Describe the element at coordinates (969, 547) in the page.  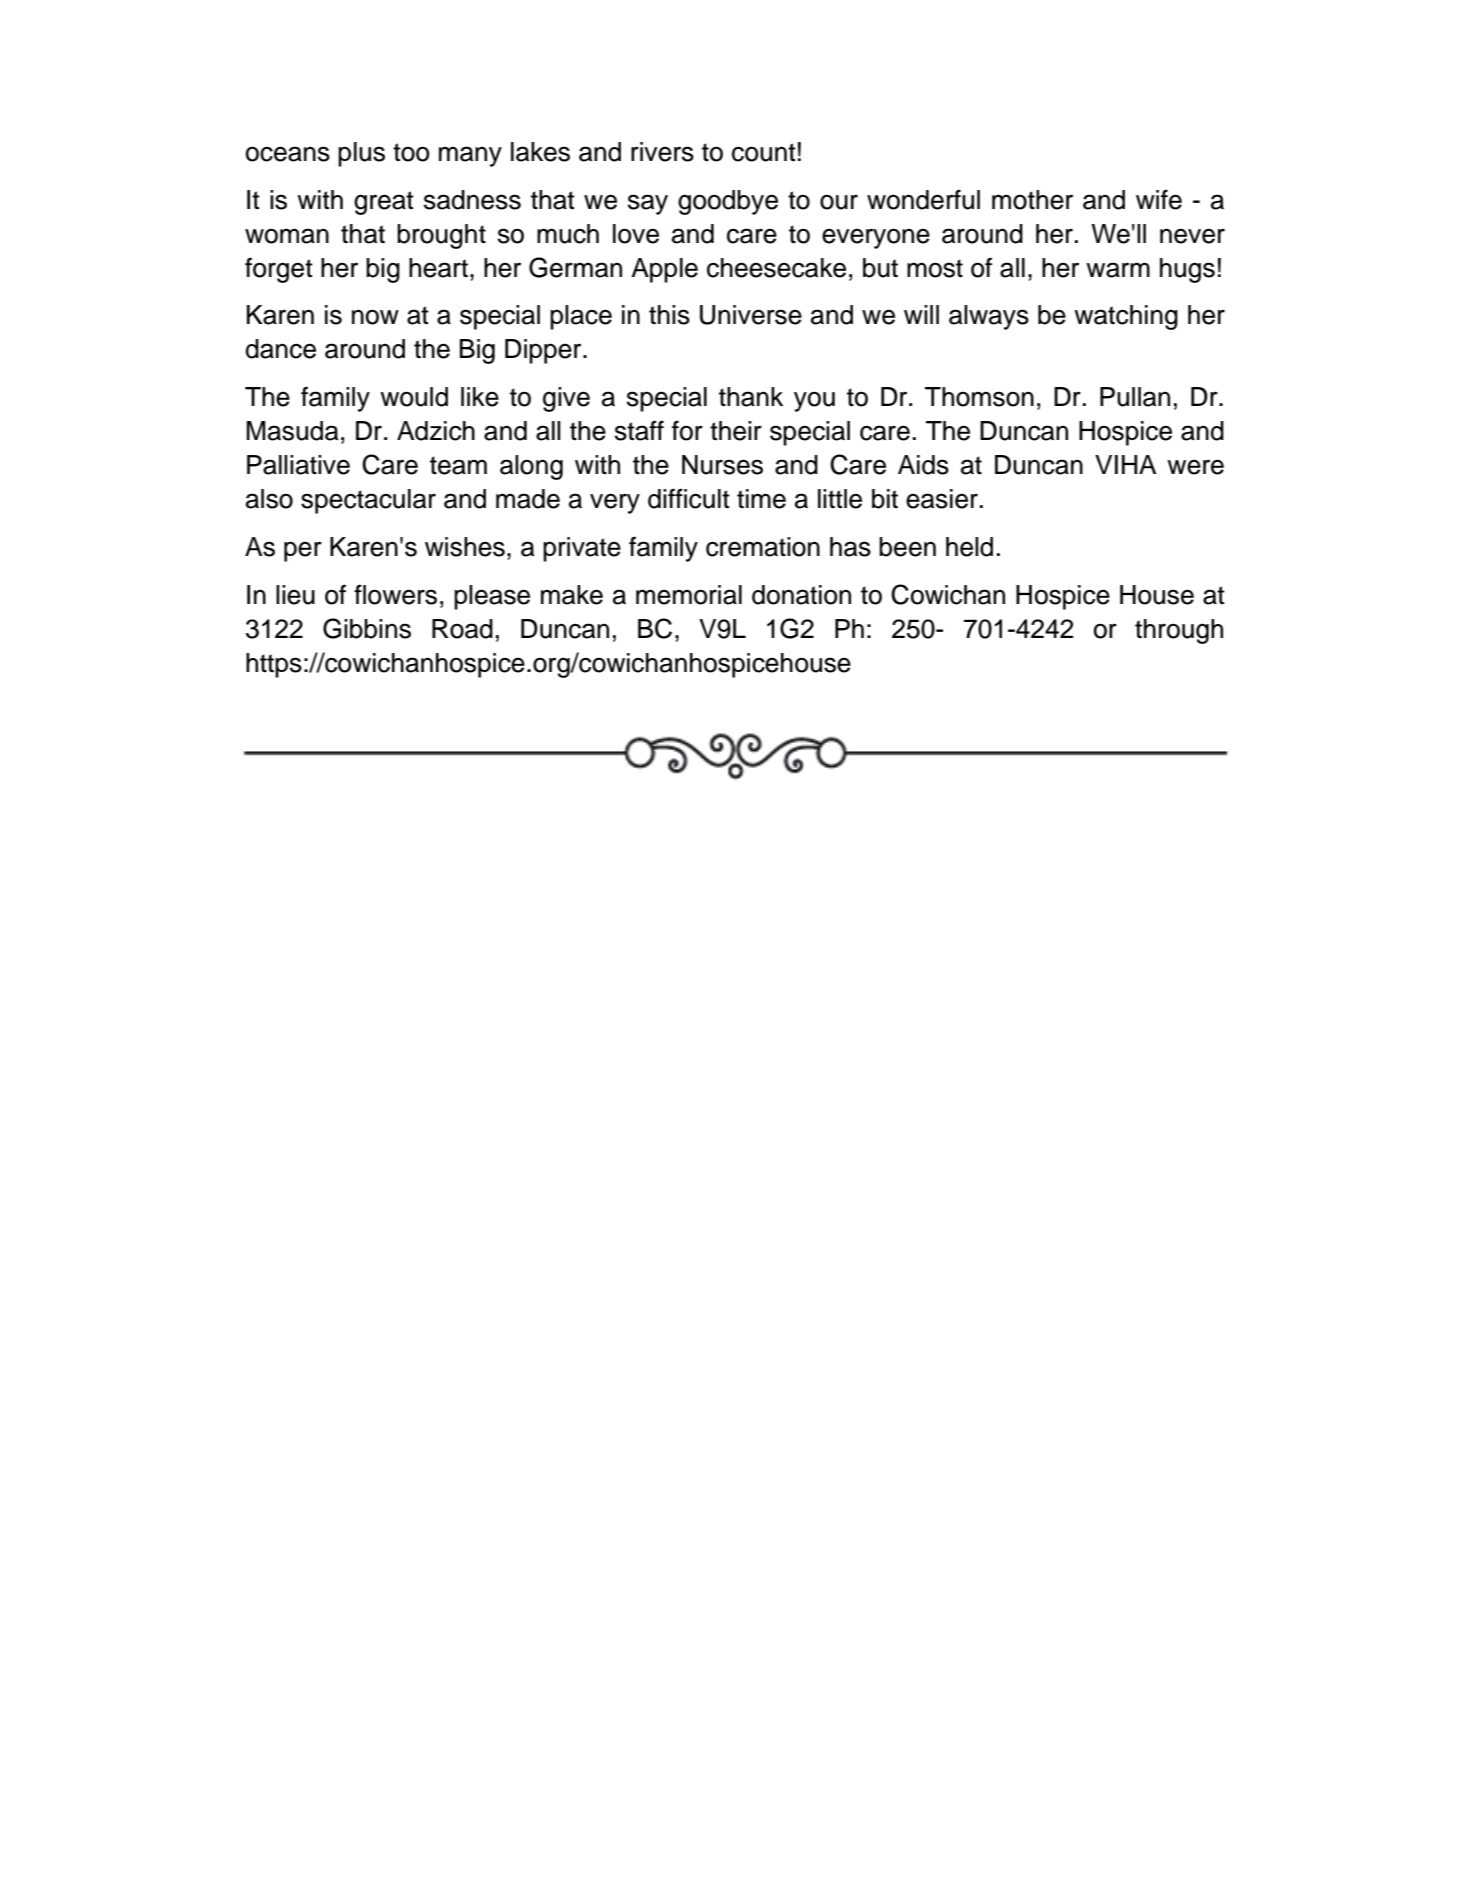
I see `held` at that location.
